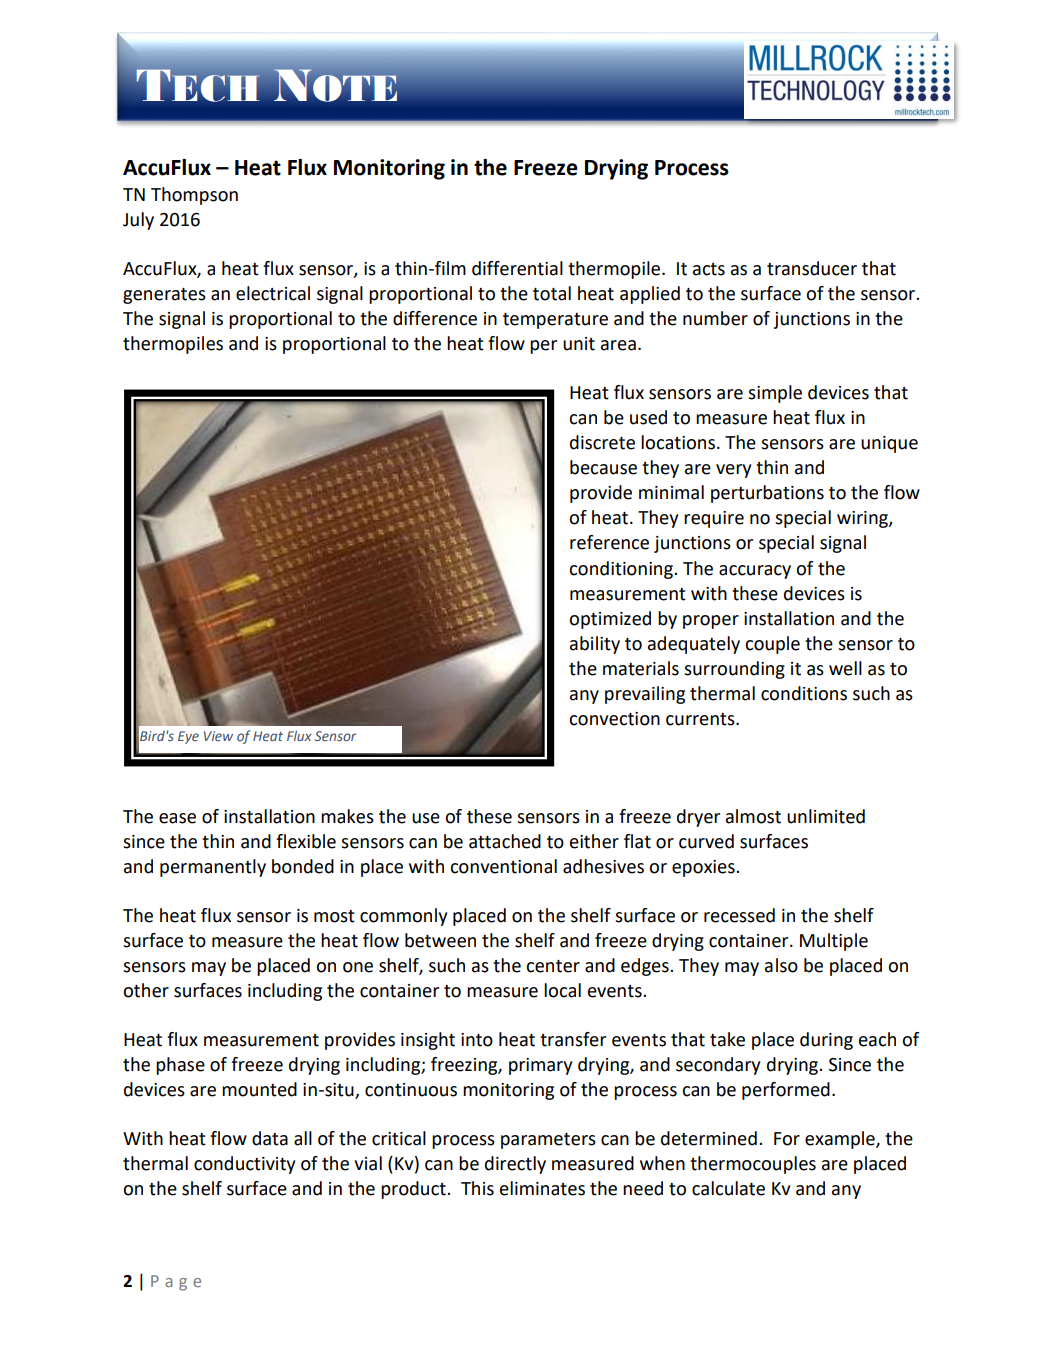 The height and width of the image is (1354, 1046). Describe the element at coordinates (505, 841) in the image. I see `attached` at that location.
